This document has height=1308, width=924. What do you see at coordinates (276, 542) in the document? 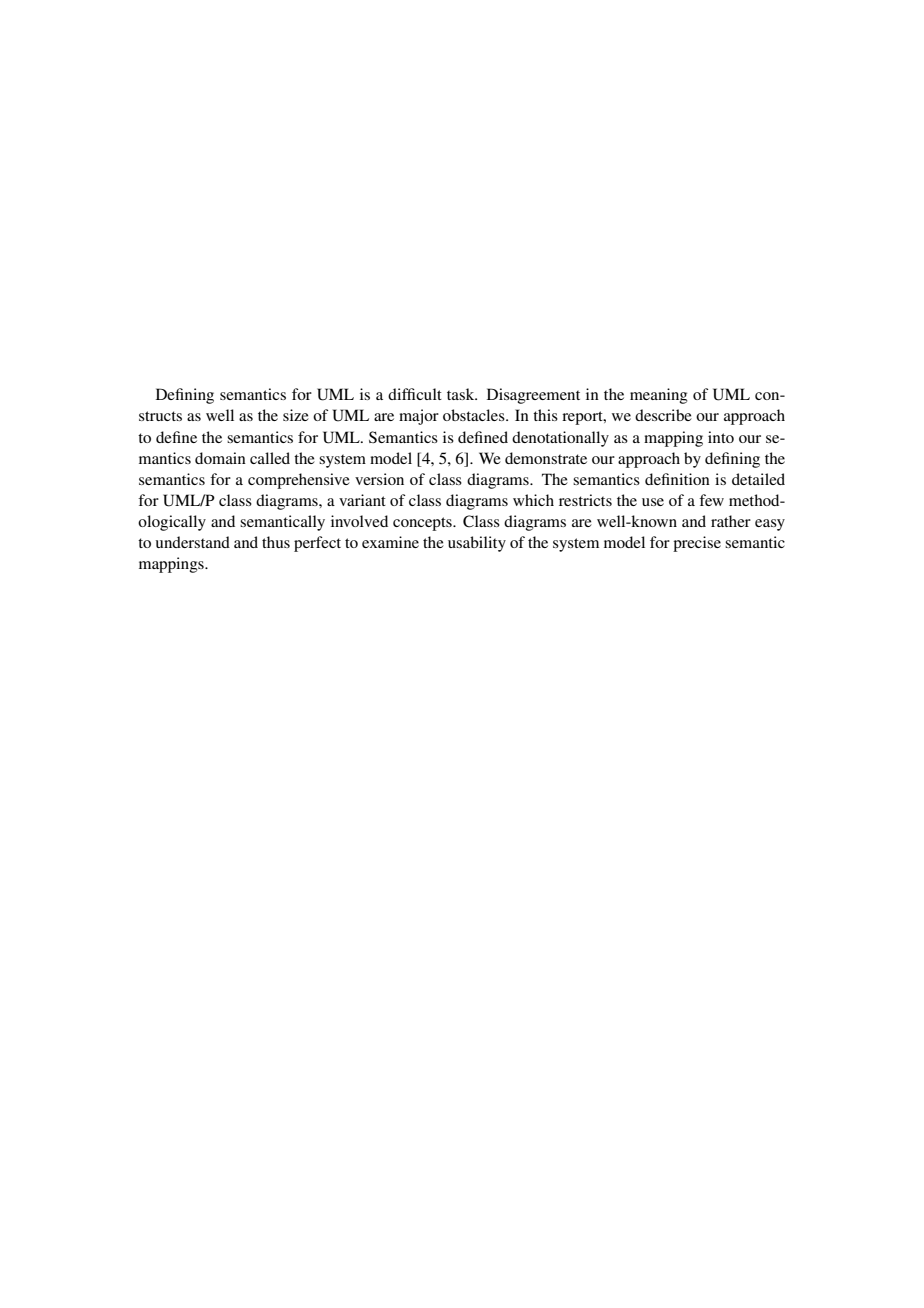
I see `thus` at bounding box center [276, 542].
